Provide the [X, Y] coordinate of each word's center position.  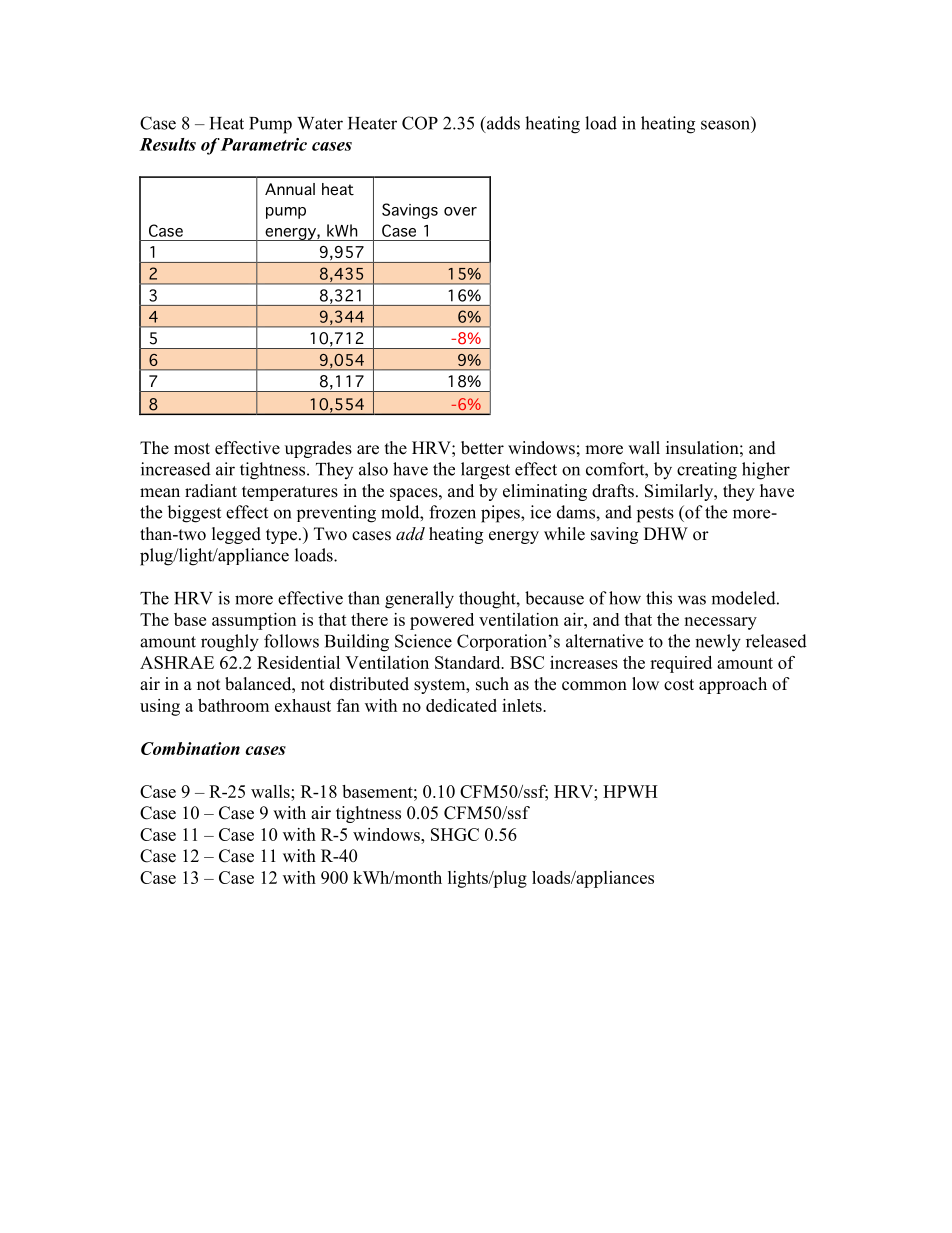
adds [502, 124]
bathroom [233, 705]
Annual [290, 189]
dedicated [461, 705]
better [482, 448]
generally [419, 600]
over [460, 211]
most [192, 449]
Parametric [263, 144]
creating [707, 471]
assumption [254, 621]
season [727, 125]
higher [766, 471]
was [692, 600]
